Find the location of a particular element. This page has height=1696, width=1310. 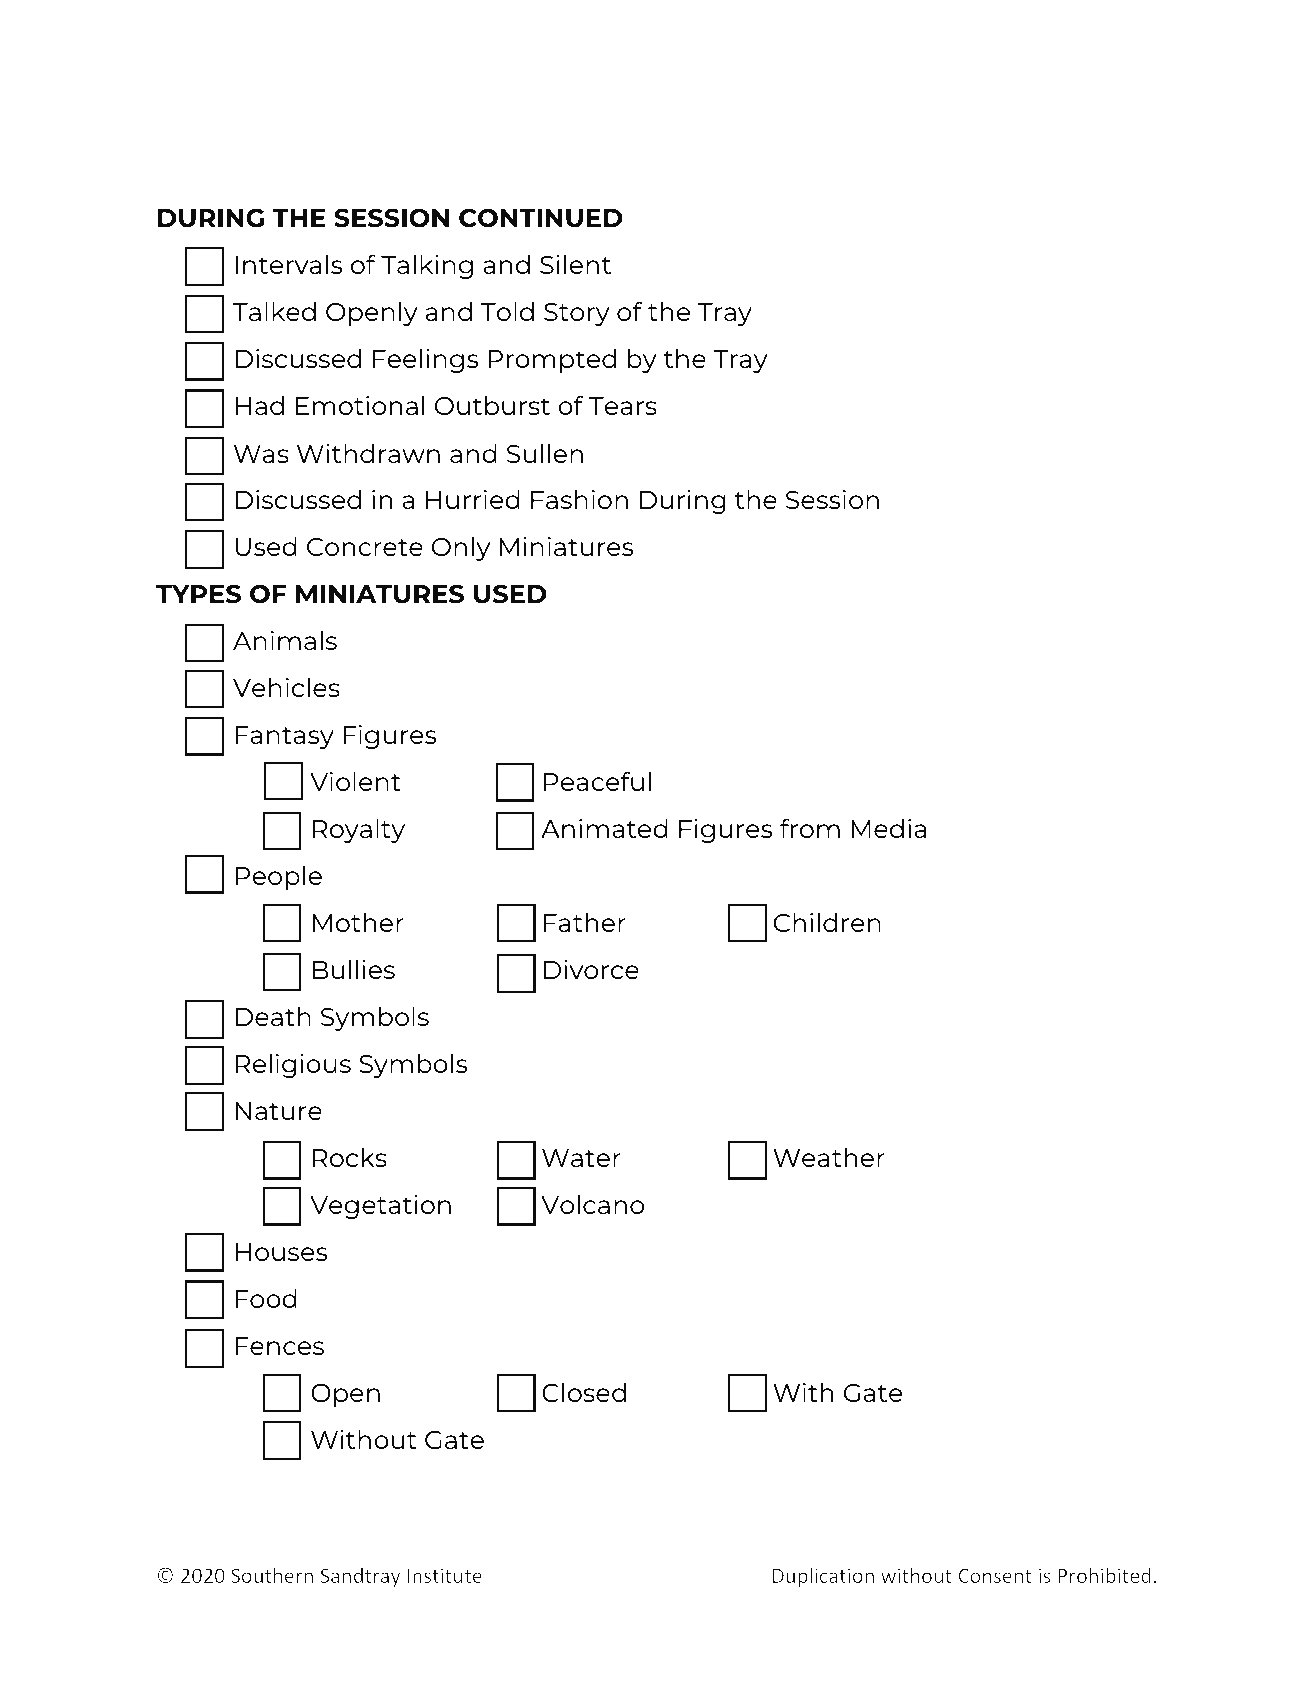

Death is located at coordinates (273, 1016).
